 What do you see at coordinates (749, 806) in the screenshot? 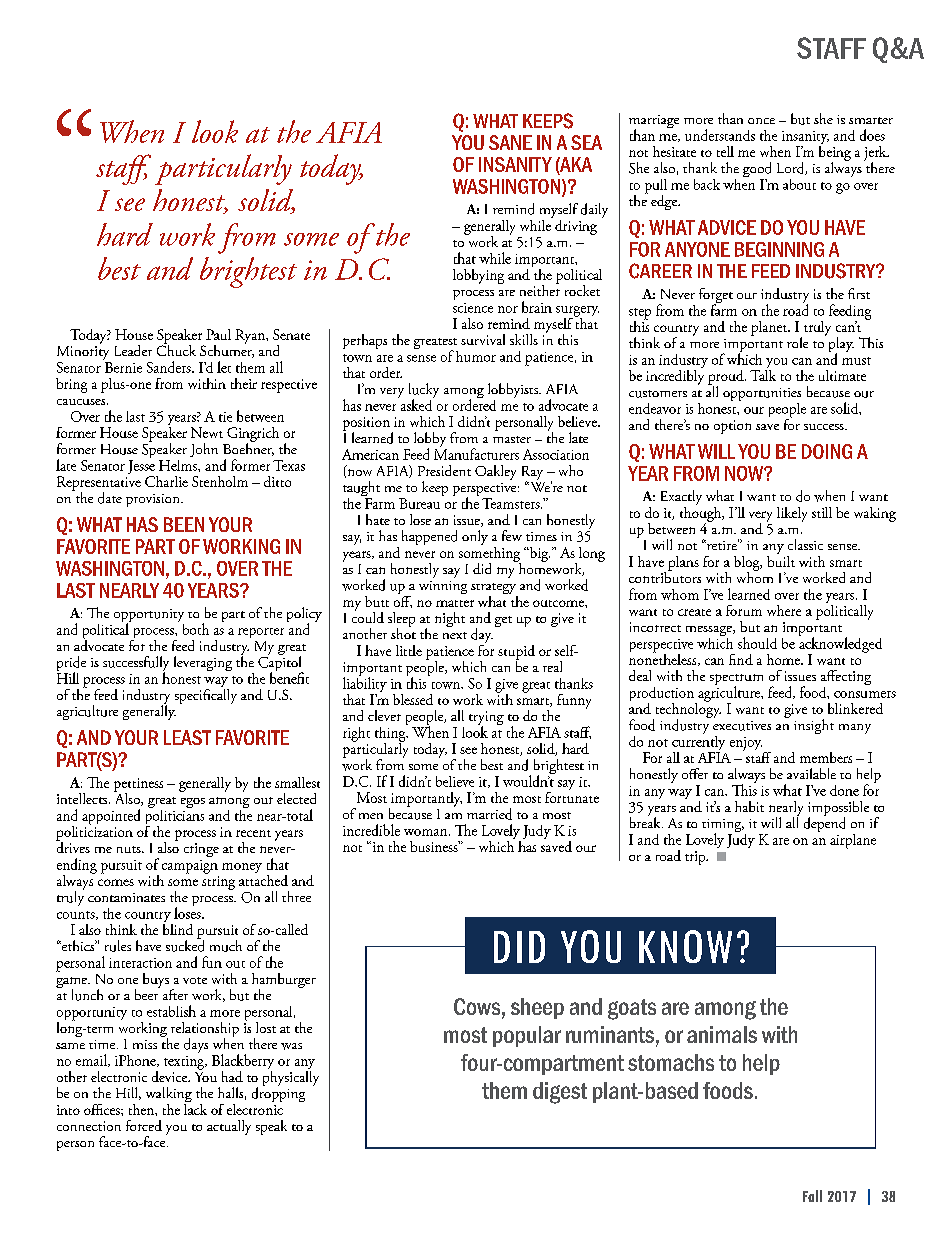
I see `habit` at bounding box center [749, 806].
